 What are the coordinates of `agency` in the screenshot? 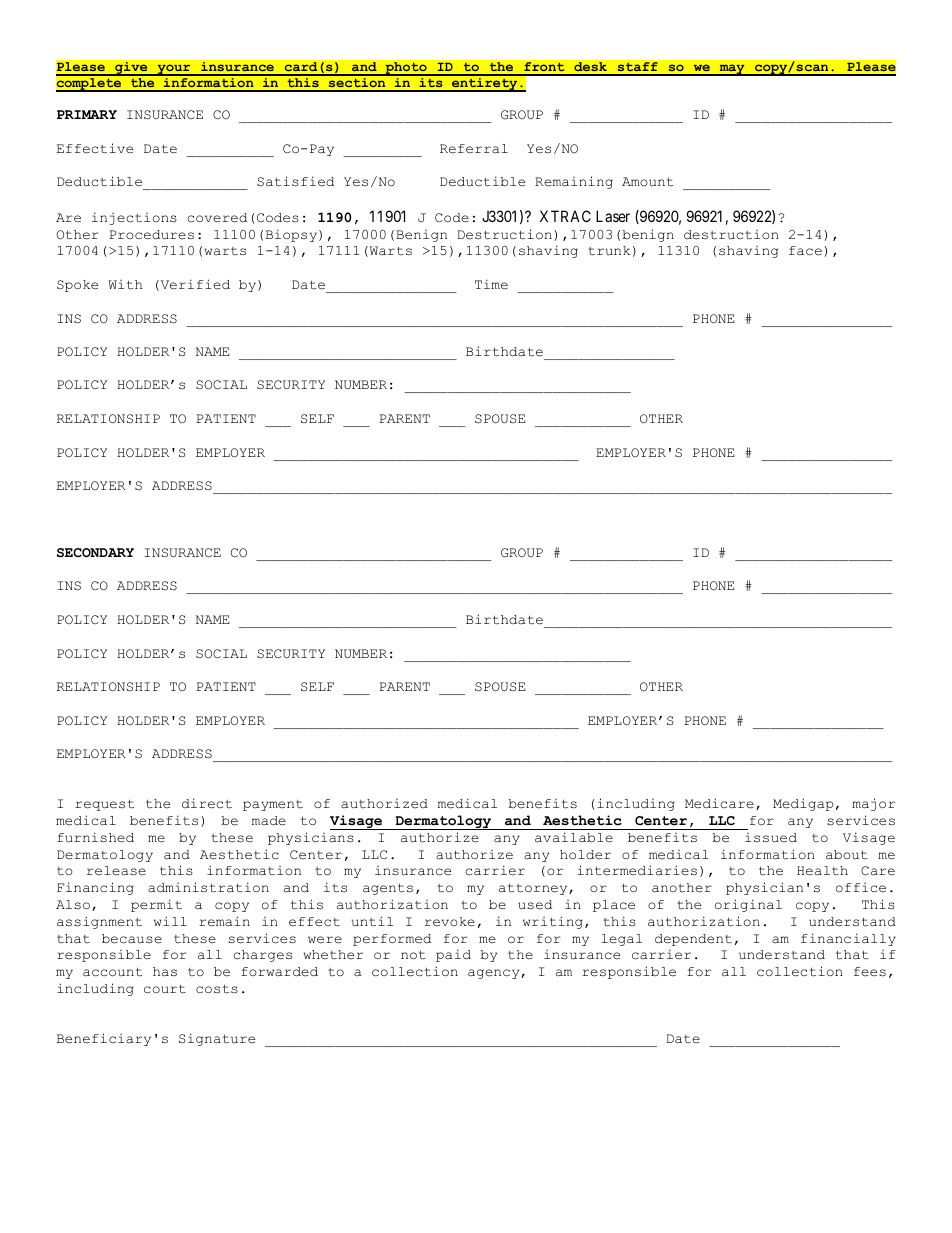 It's located at (495, 974).
